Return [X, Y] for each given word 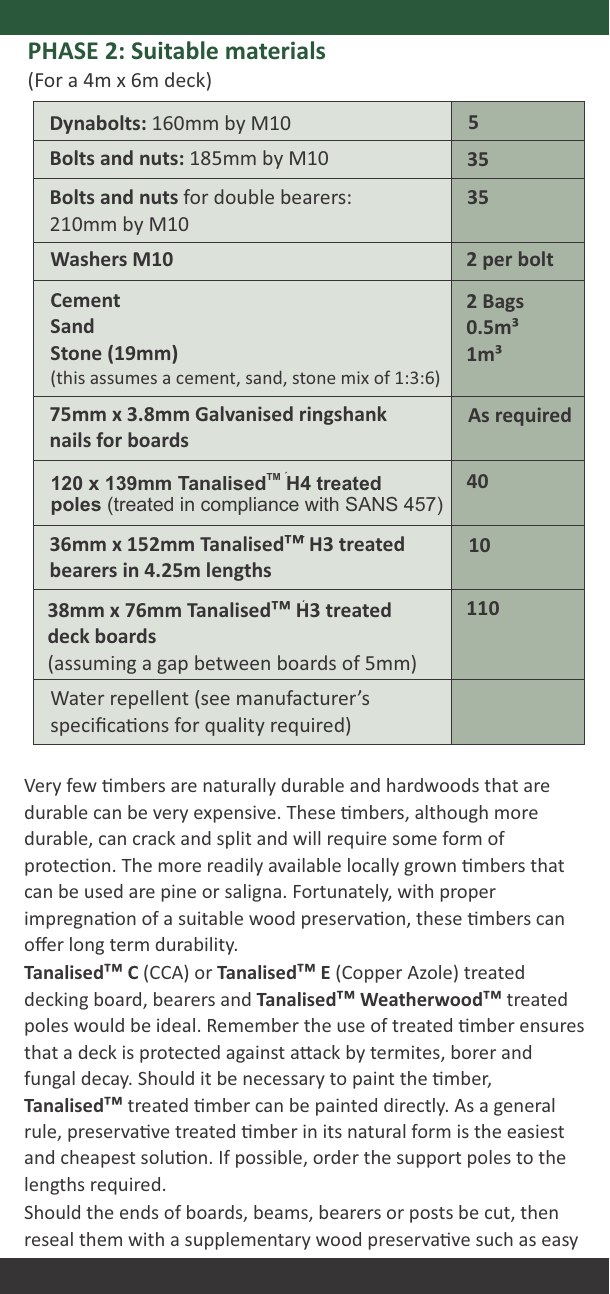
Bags [504, 303]
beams [282, 1213]
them [100, 1239]
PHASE [63, 50]
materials [275, 50]
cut [498, 1214]
